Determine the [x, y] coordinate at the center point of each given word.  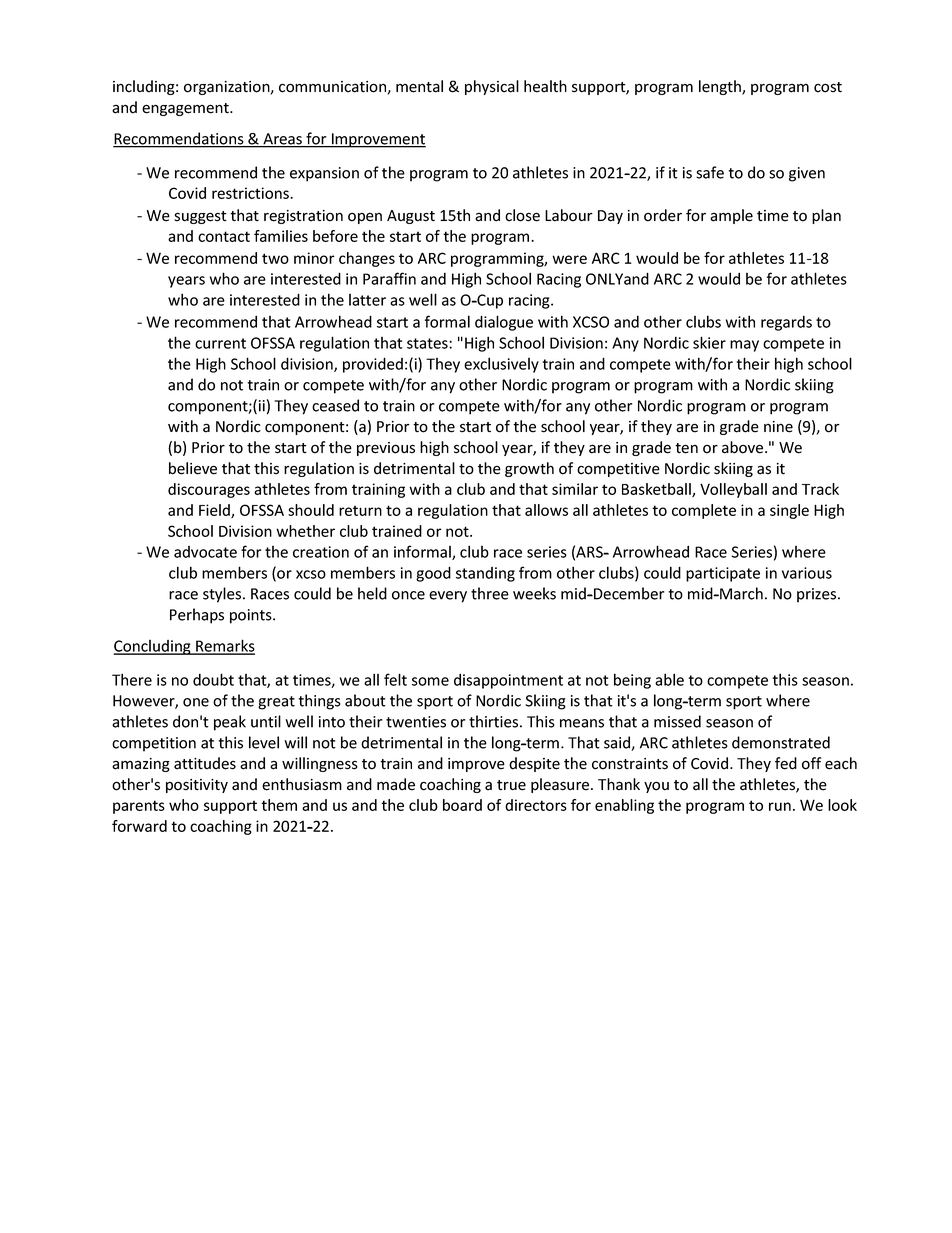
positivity [197, 786]
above [744, 447]
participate [723, 574]
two [275, 258]
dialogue [504, 323]
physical [492, 87]
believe [193, 468]
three [490, 593]
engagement [186, 109]
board [462, 805]
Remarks [224, 646]
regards [786, 323]
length [721, 87]
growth [529, 469]
